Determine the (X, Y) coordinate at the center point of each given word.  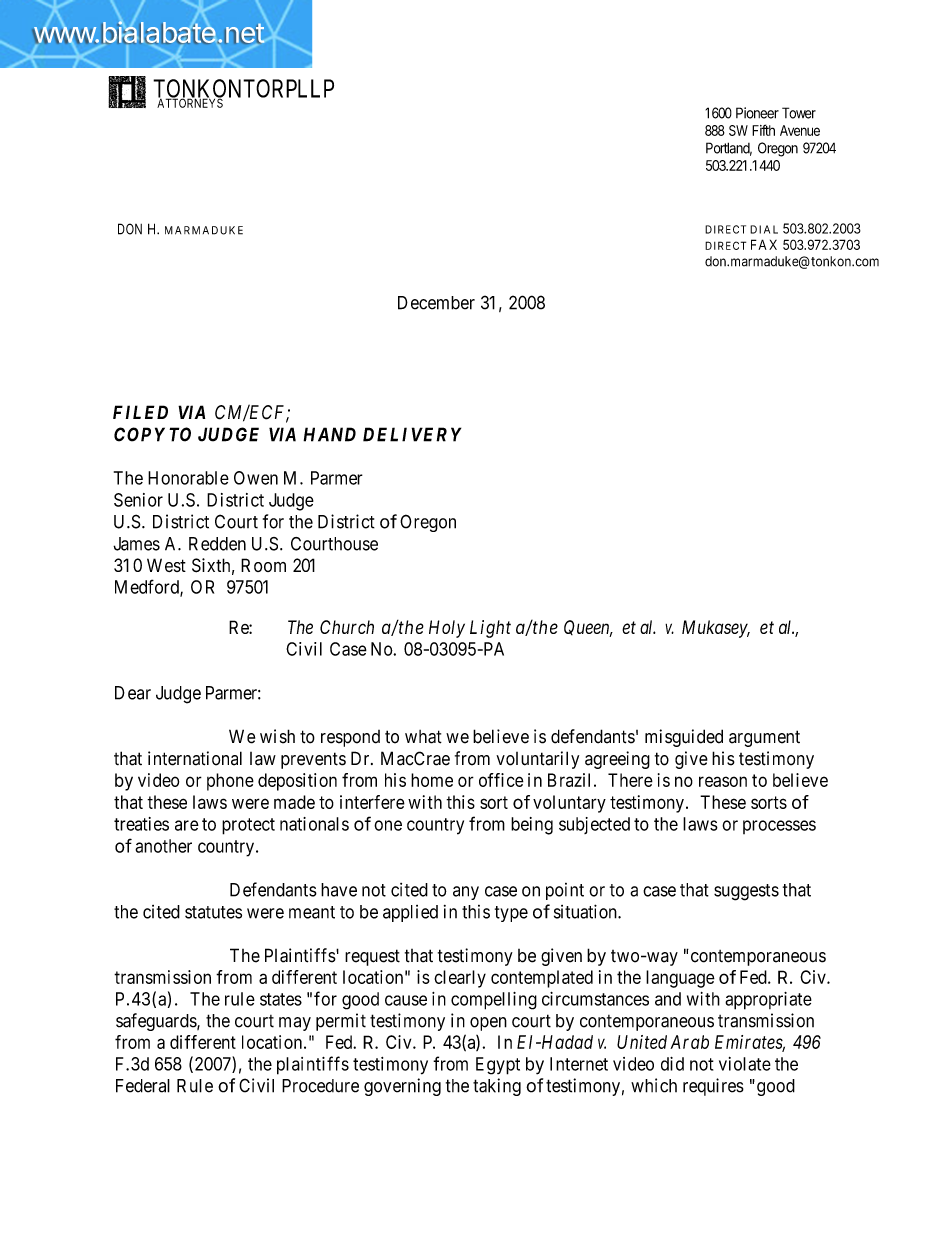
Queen (588, 628)
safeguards (157, 1022)
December (436, 303)
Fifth (763, 130)
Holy (447, 629)
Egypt (498, 1066)
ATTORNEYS (190, 102)
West (166, 565)
